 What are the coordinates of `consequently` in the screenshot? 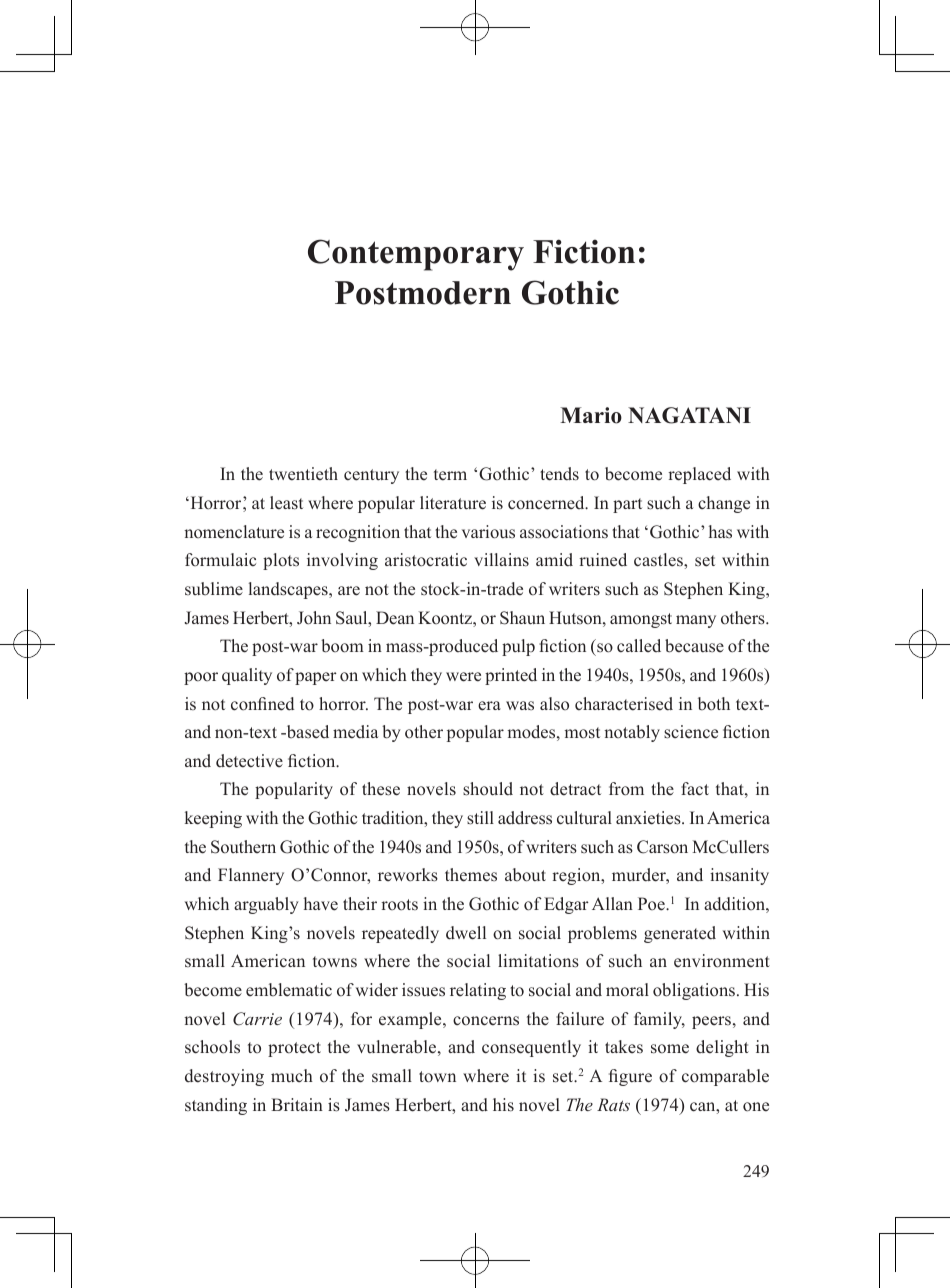 It's located at (531, 1048).
